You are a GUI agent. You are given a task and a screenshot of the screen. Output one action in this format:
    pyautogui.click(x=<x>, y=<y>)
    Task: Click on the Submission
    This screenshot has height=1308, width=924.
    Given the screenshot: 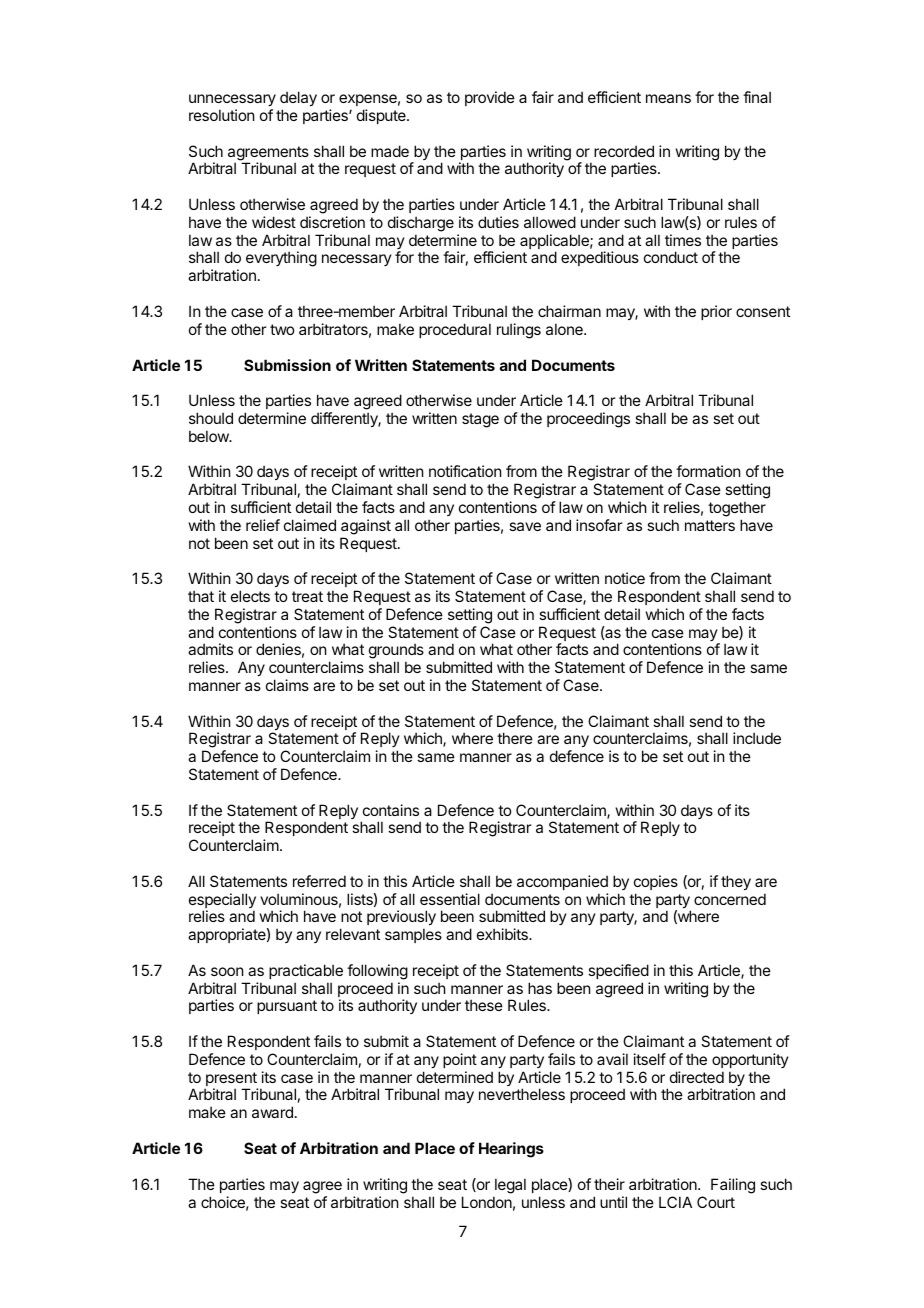 What is the action you would take?
    pyautogui.click(x=287, y=365)
